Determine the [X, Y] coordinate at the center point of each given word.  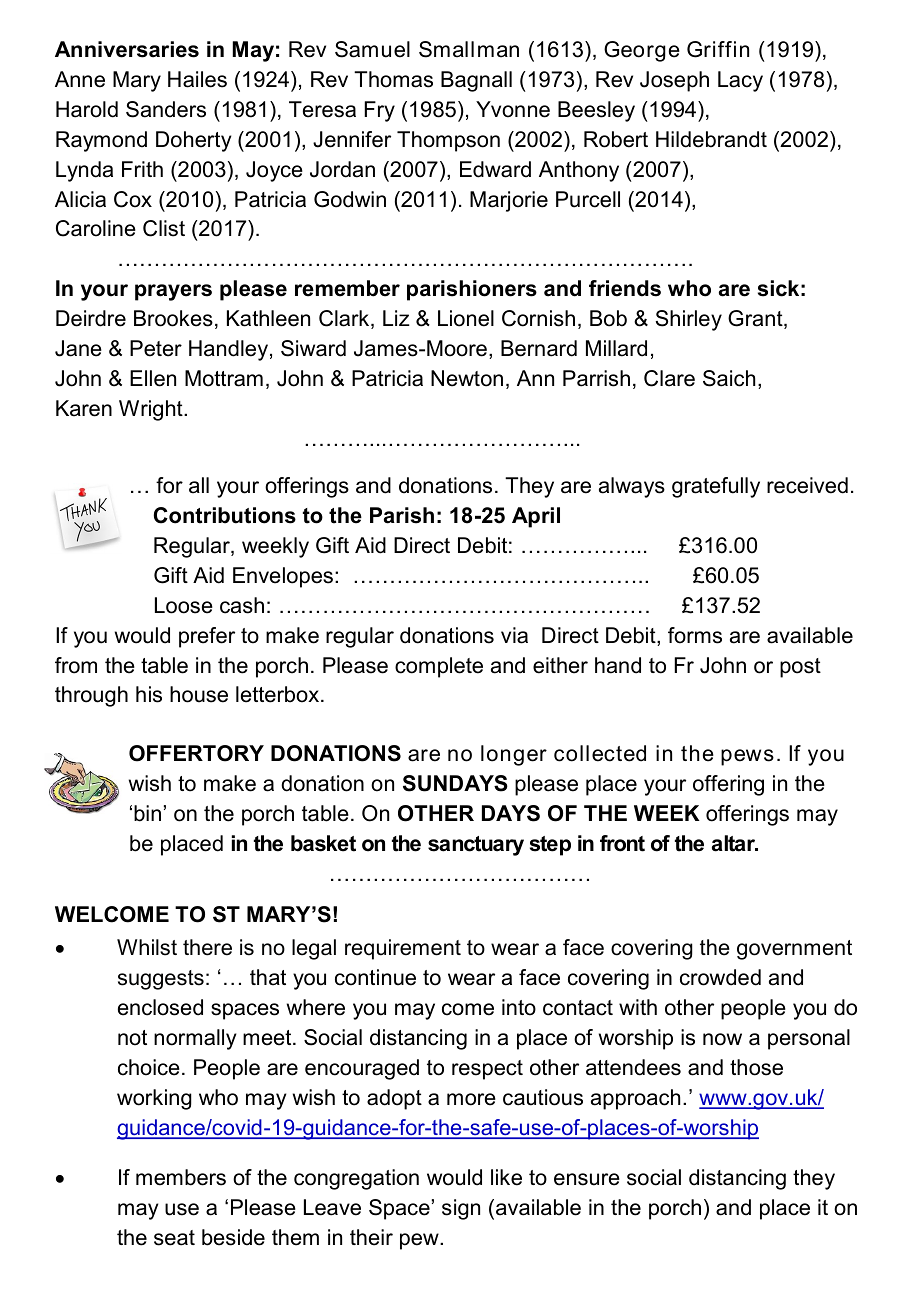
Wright [152, 410]
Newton [467, 378]
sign [461, 1209]
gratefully [716, 487]
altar [735, 843]
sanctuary [476, 846]
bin [147, 813]
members [181, 1177]
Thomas [393, 79]
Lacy [740, 81]
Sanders [166, 109]
